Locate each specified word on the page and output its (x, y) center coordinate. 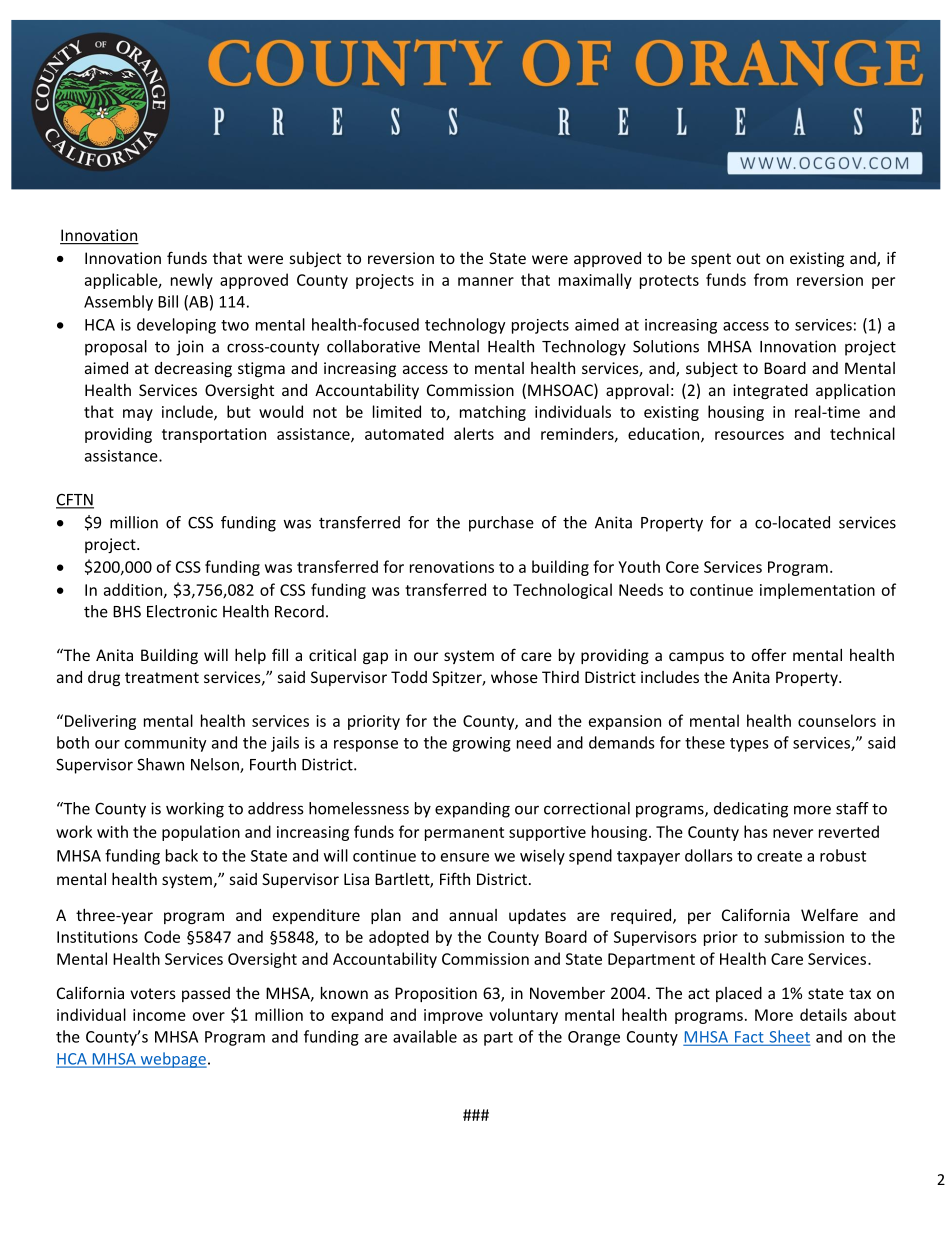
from (771, 279)
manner (486, 281)
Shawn (160, 764)
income (159, 1015)
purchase (501, 524)
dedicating (751, 810)
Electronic (182, 611)
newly (192, 281)
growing (481, 744)
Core (682, 567)
